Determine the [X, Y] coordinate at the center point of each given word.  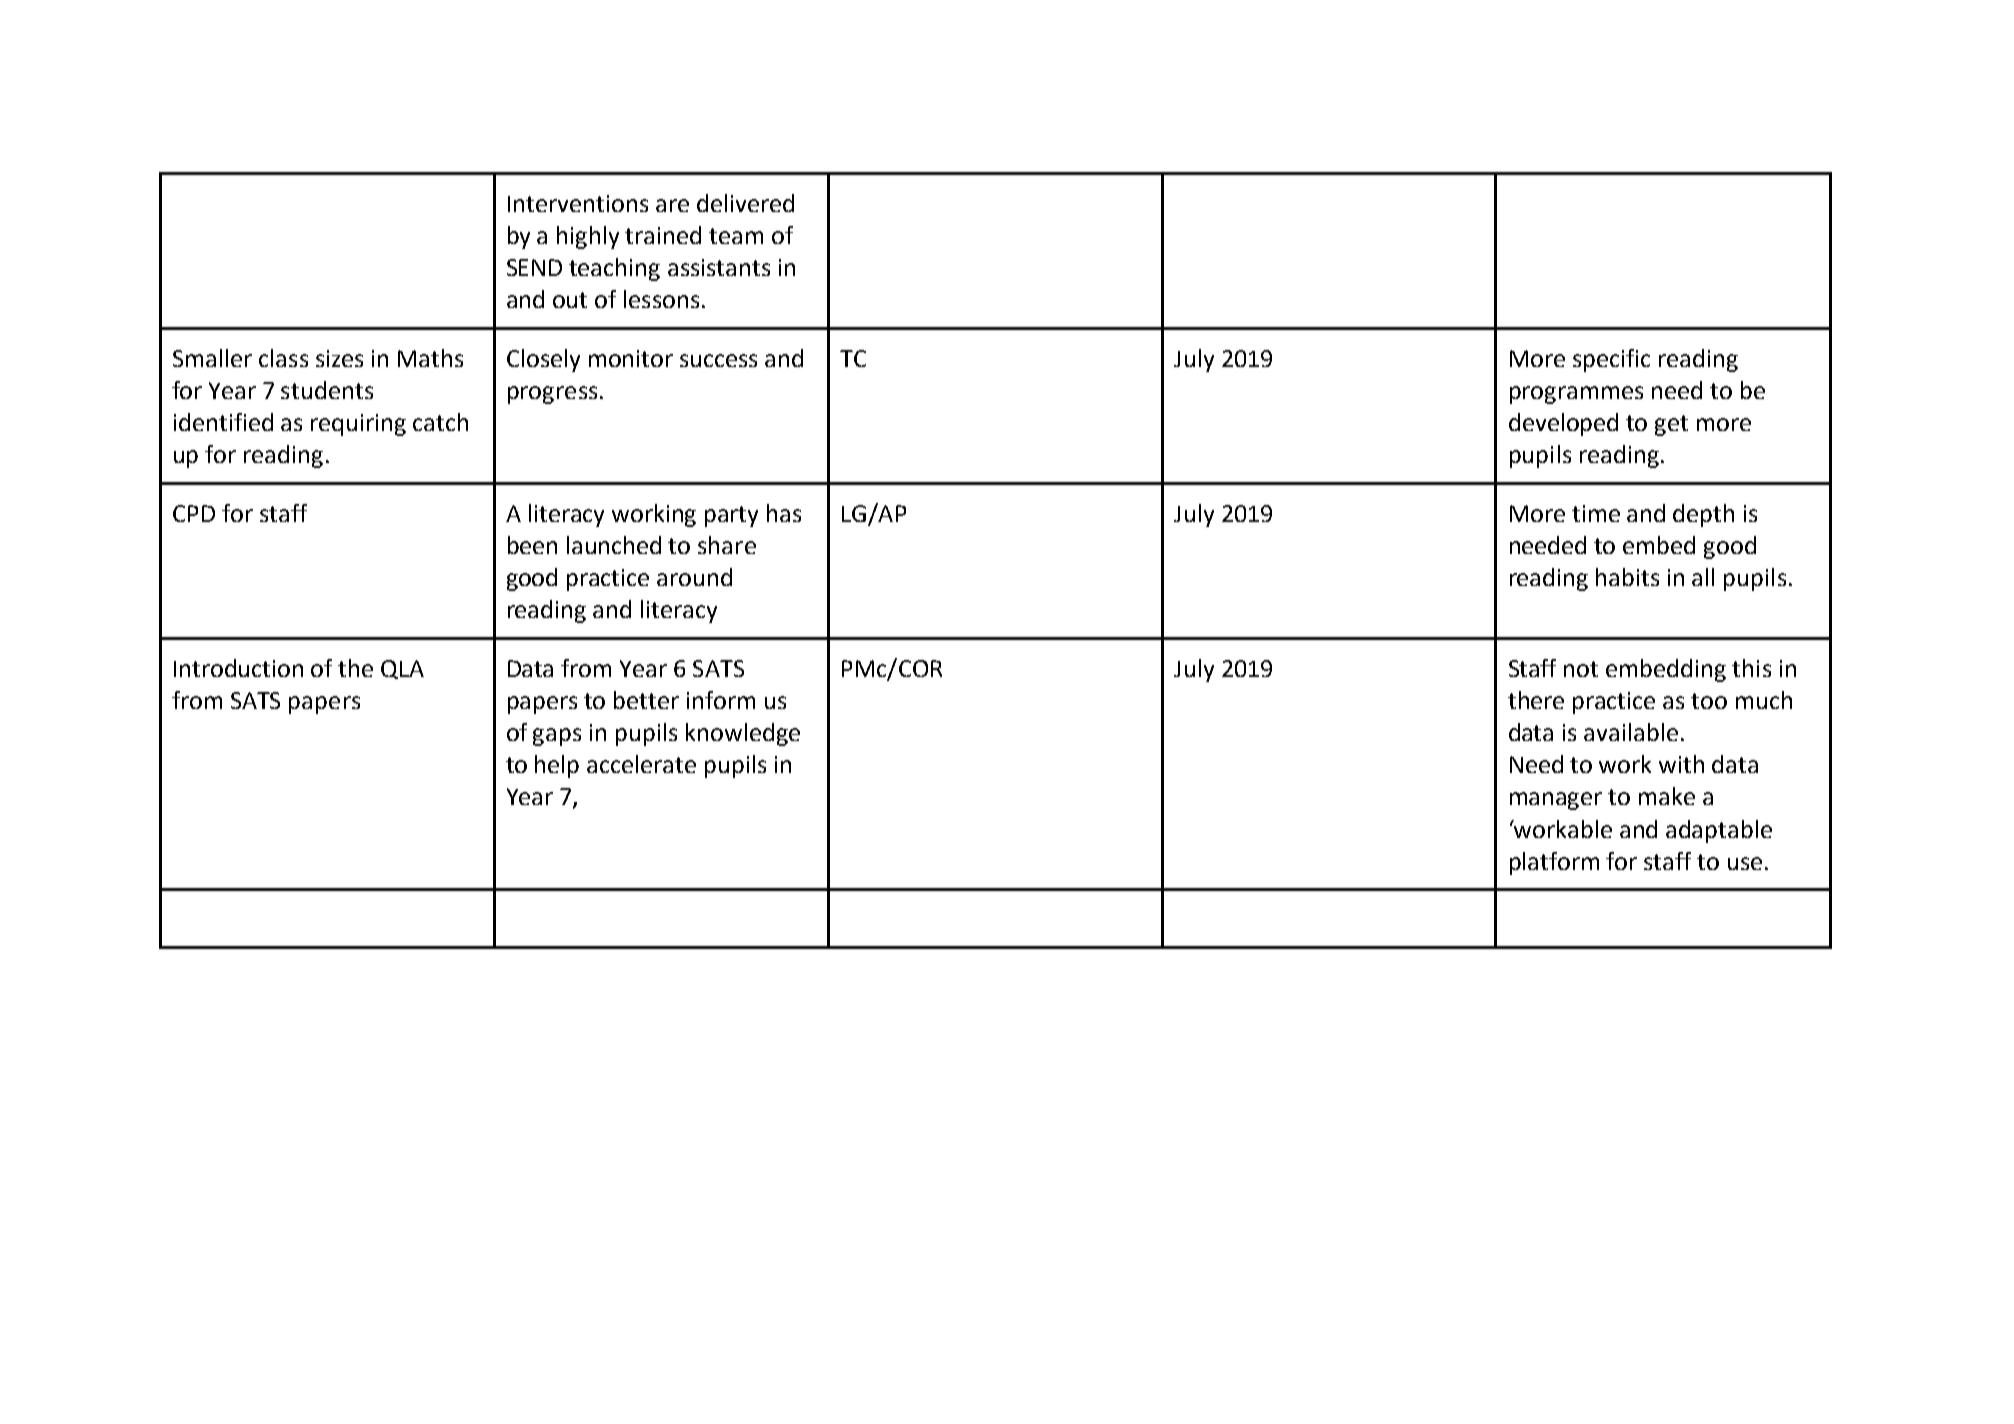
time [1596, 513]
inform [721, 700]
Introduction [238, 668]
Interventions [578, 203]
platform [1554, 863]
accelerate [641, 764]
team [736, 236]
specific [1611, 360]
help [557, 766]
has [784, 513]
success [718, 360]
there [1536, 700]
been [532, 545]
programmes [1576, 395]
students [327, 390]
